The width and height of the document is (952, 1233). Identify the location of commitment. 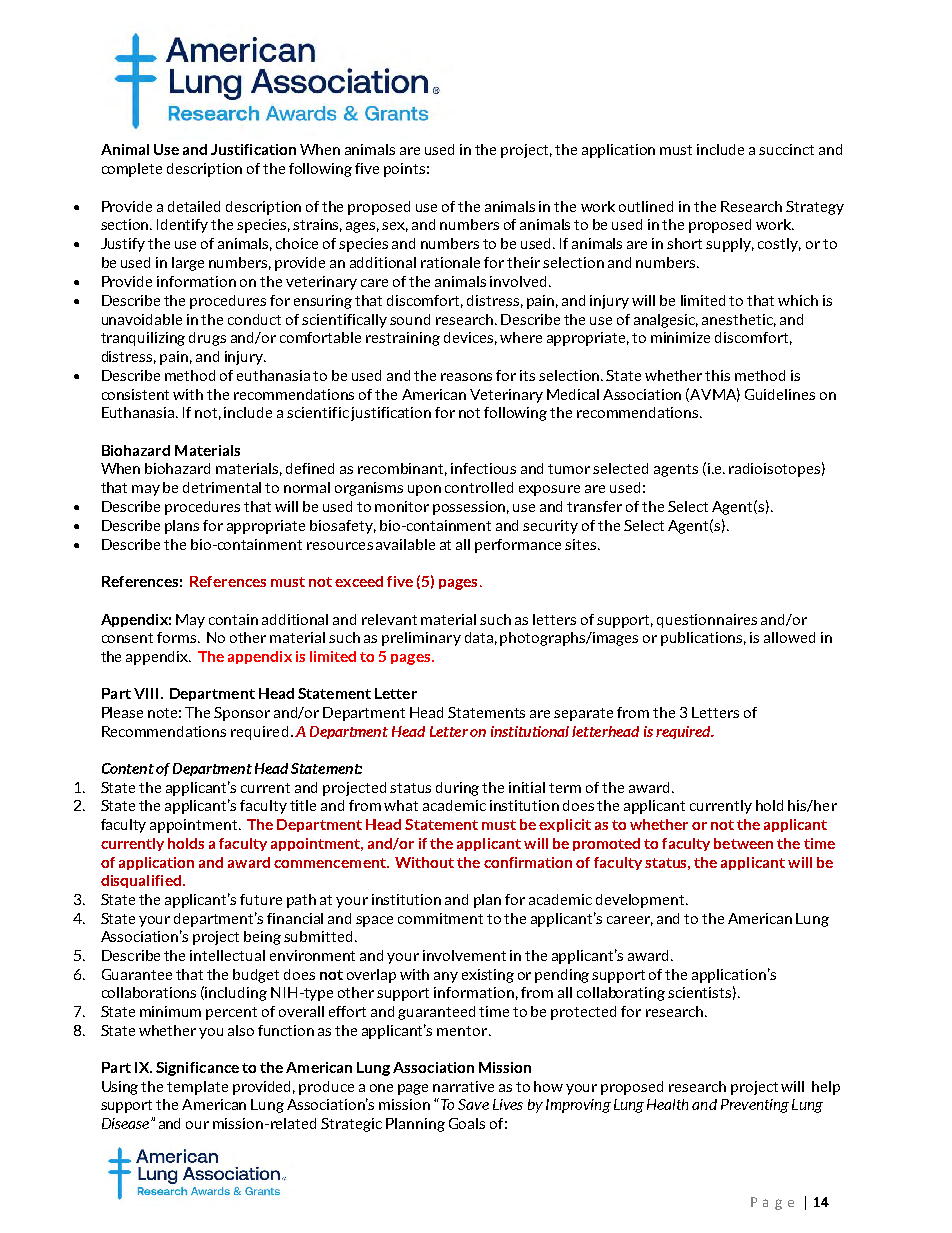
(440, 918).
